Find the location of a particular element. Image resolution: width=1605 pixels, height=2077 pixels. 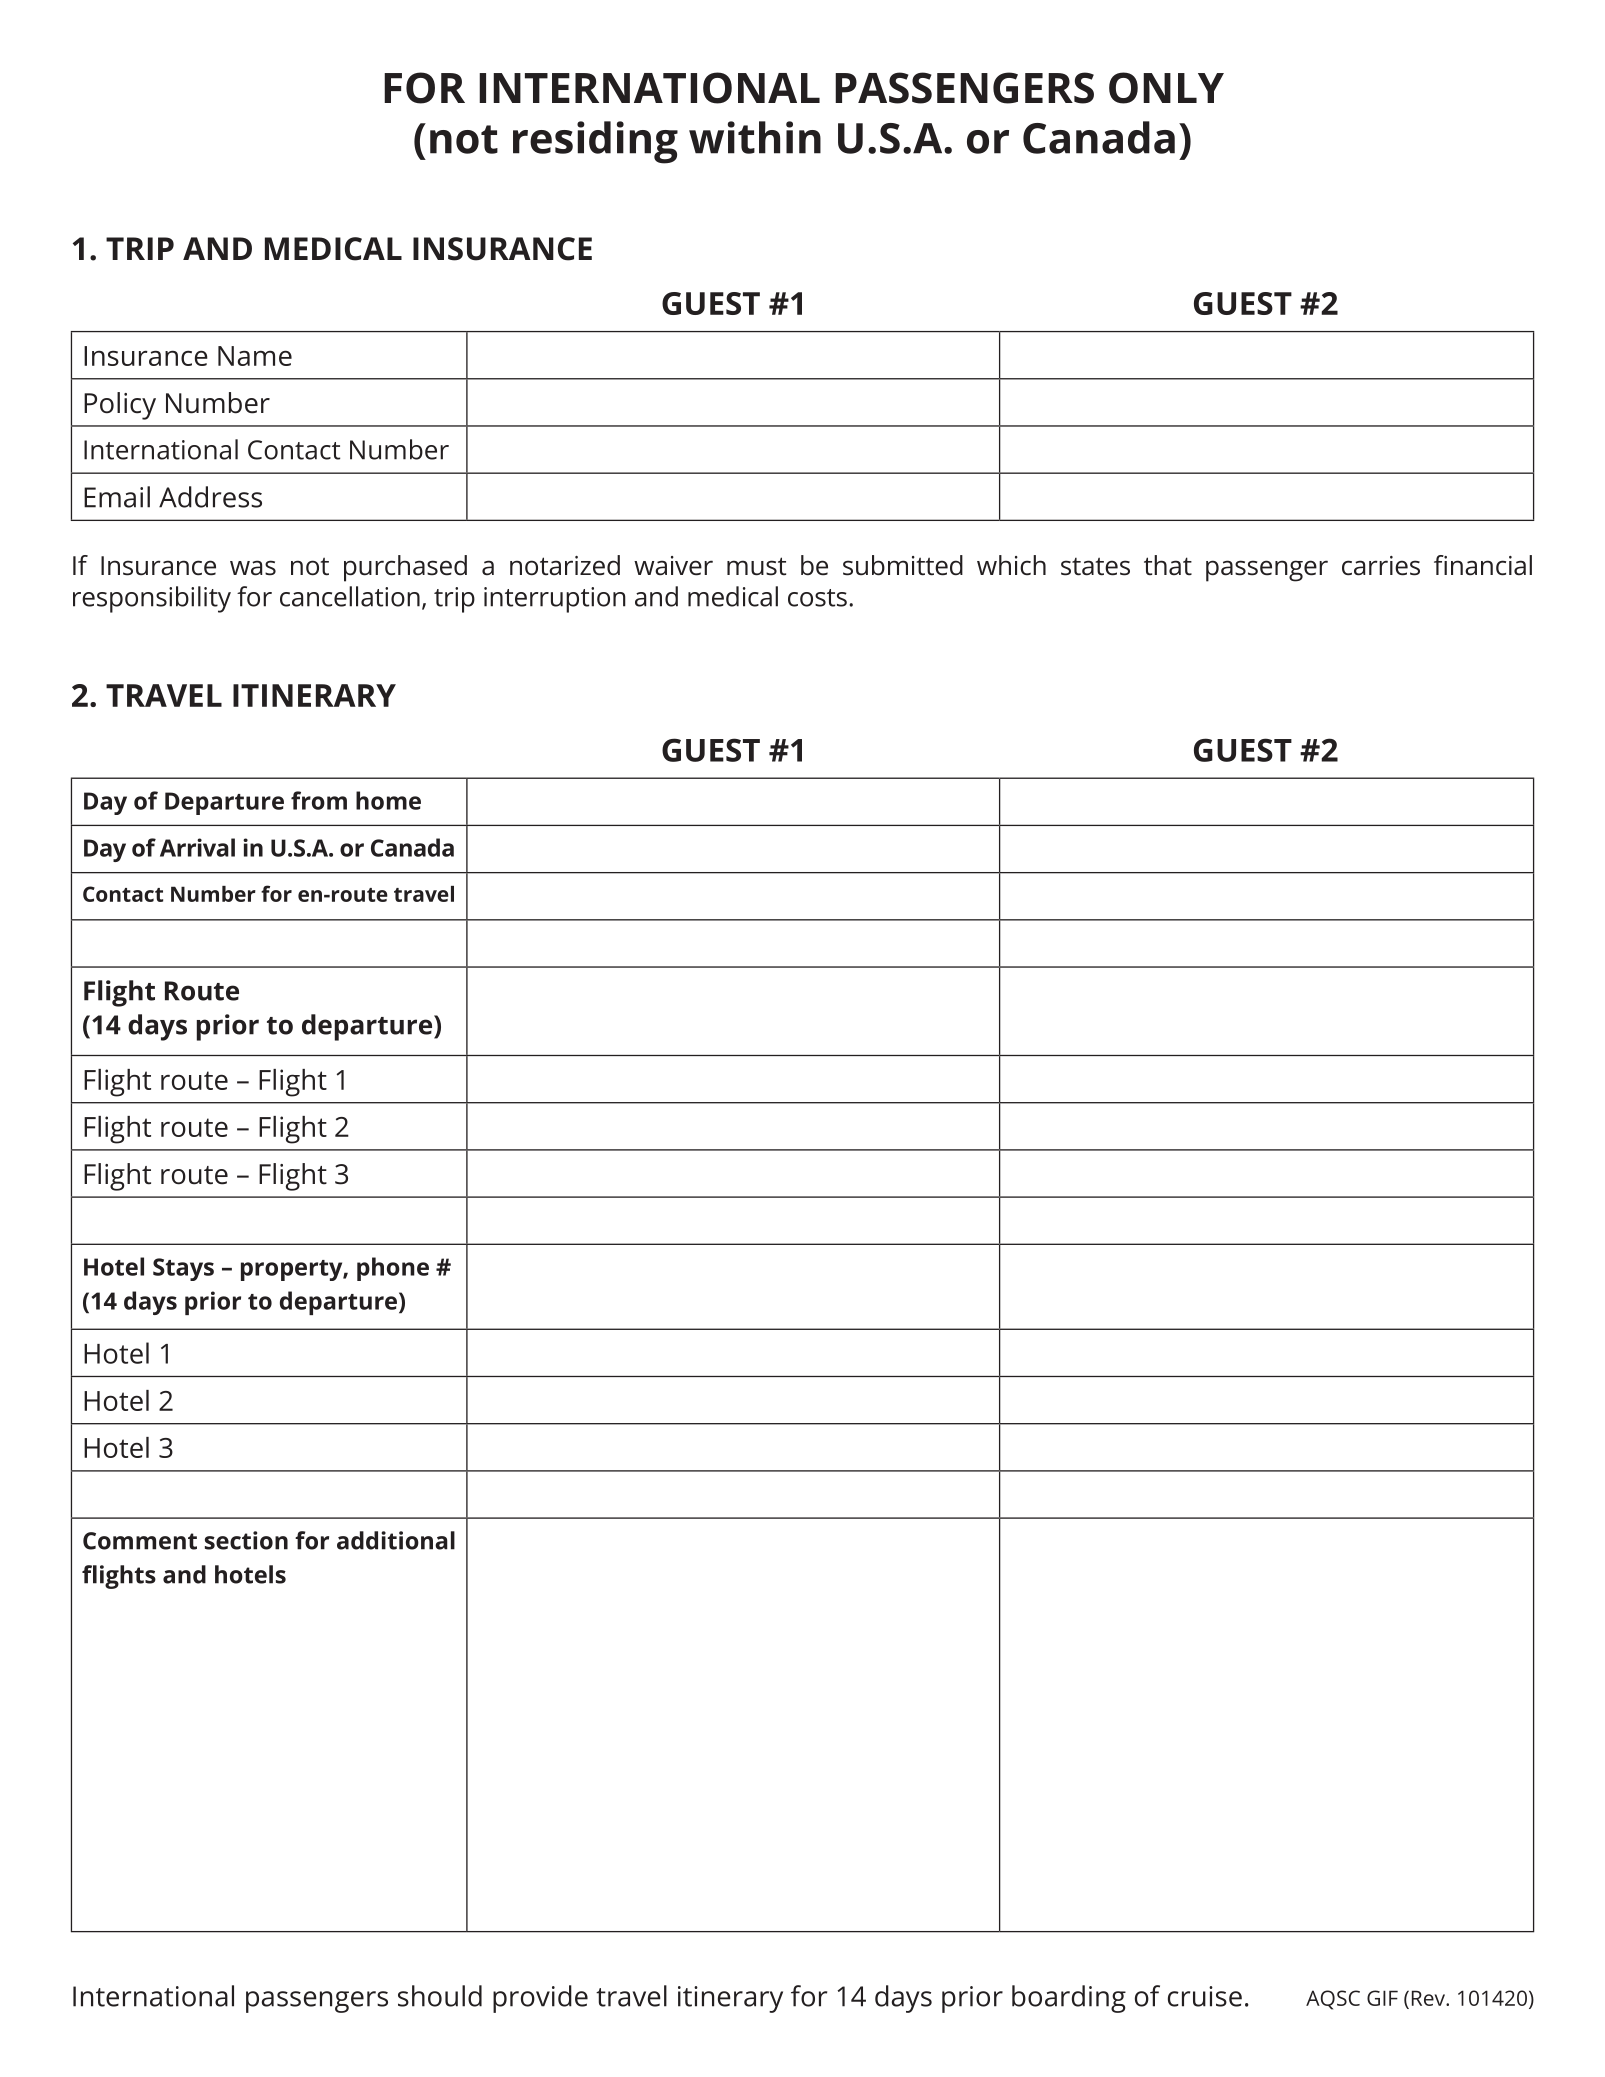

from is located at coordinates (319, 800).
